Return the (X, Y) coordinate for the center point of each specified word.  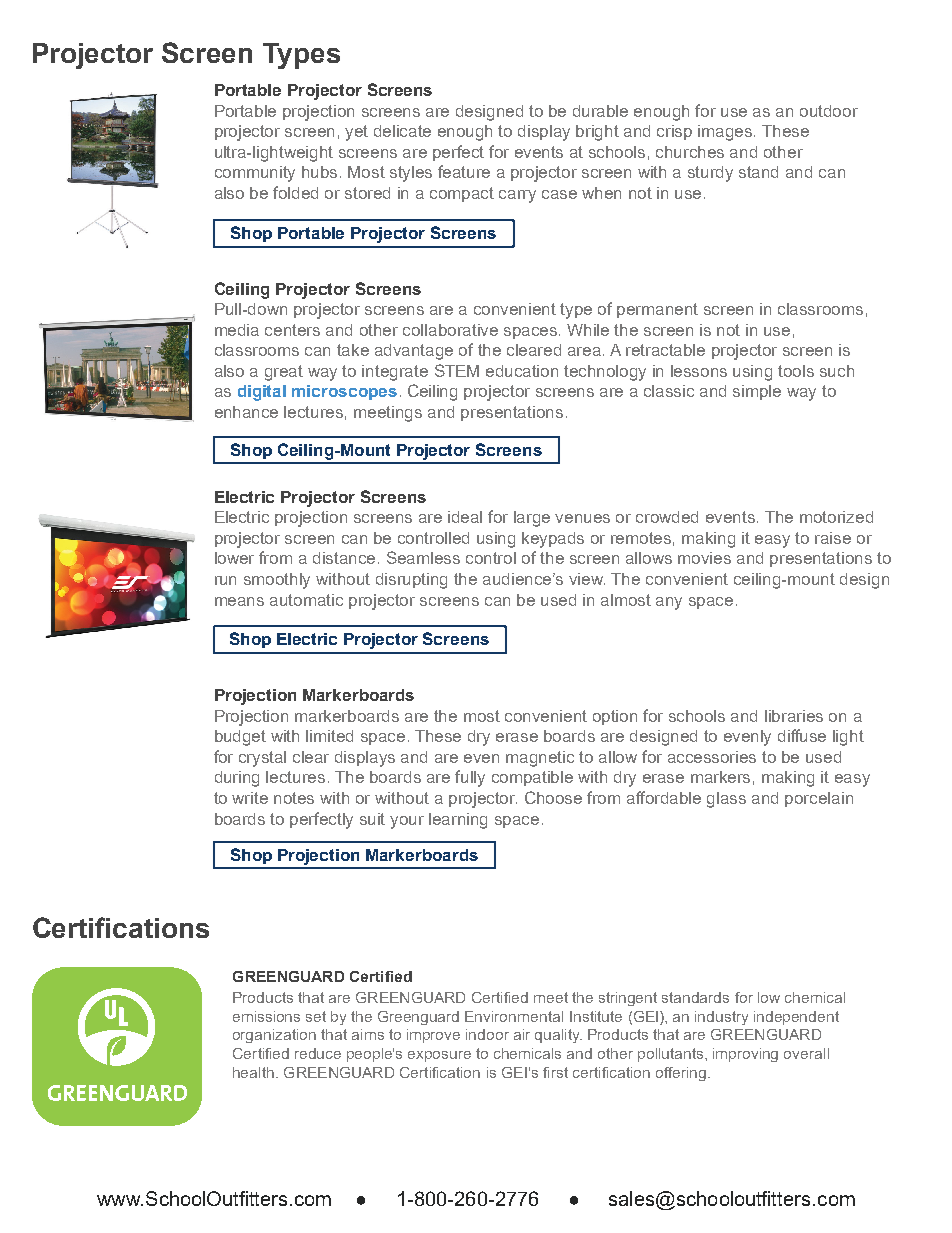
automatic (306, 600)
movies (704, 558)
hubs (319, 172)
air (522, 1034)
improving (745, 1055)
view (587, 579)
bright (597, 133)
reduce (318, 1053)
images (726, 133)
